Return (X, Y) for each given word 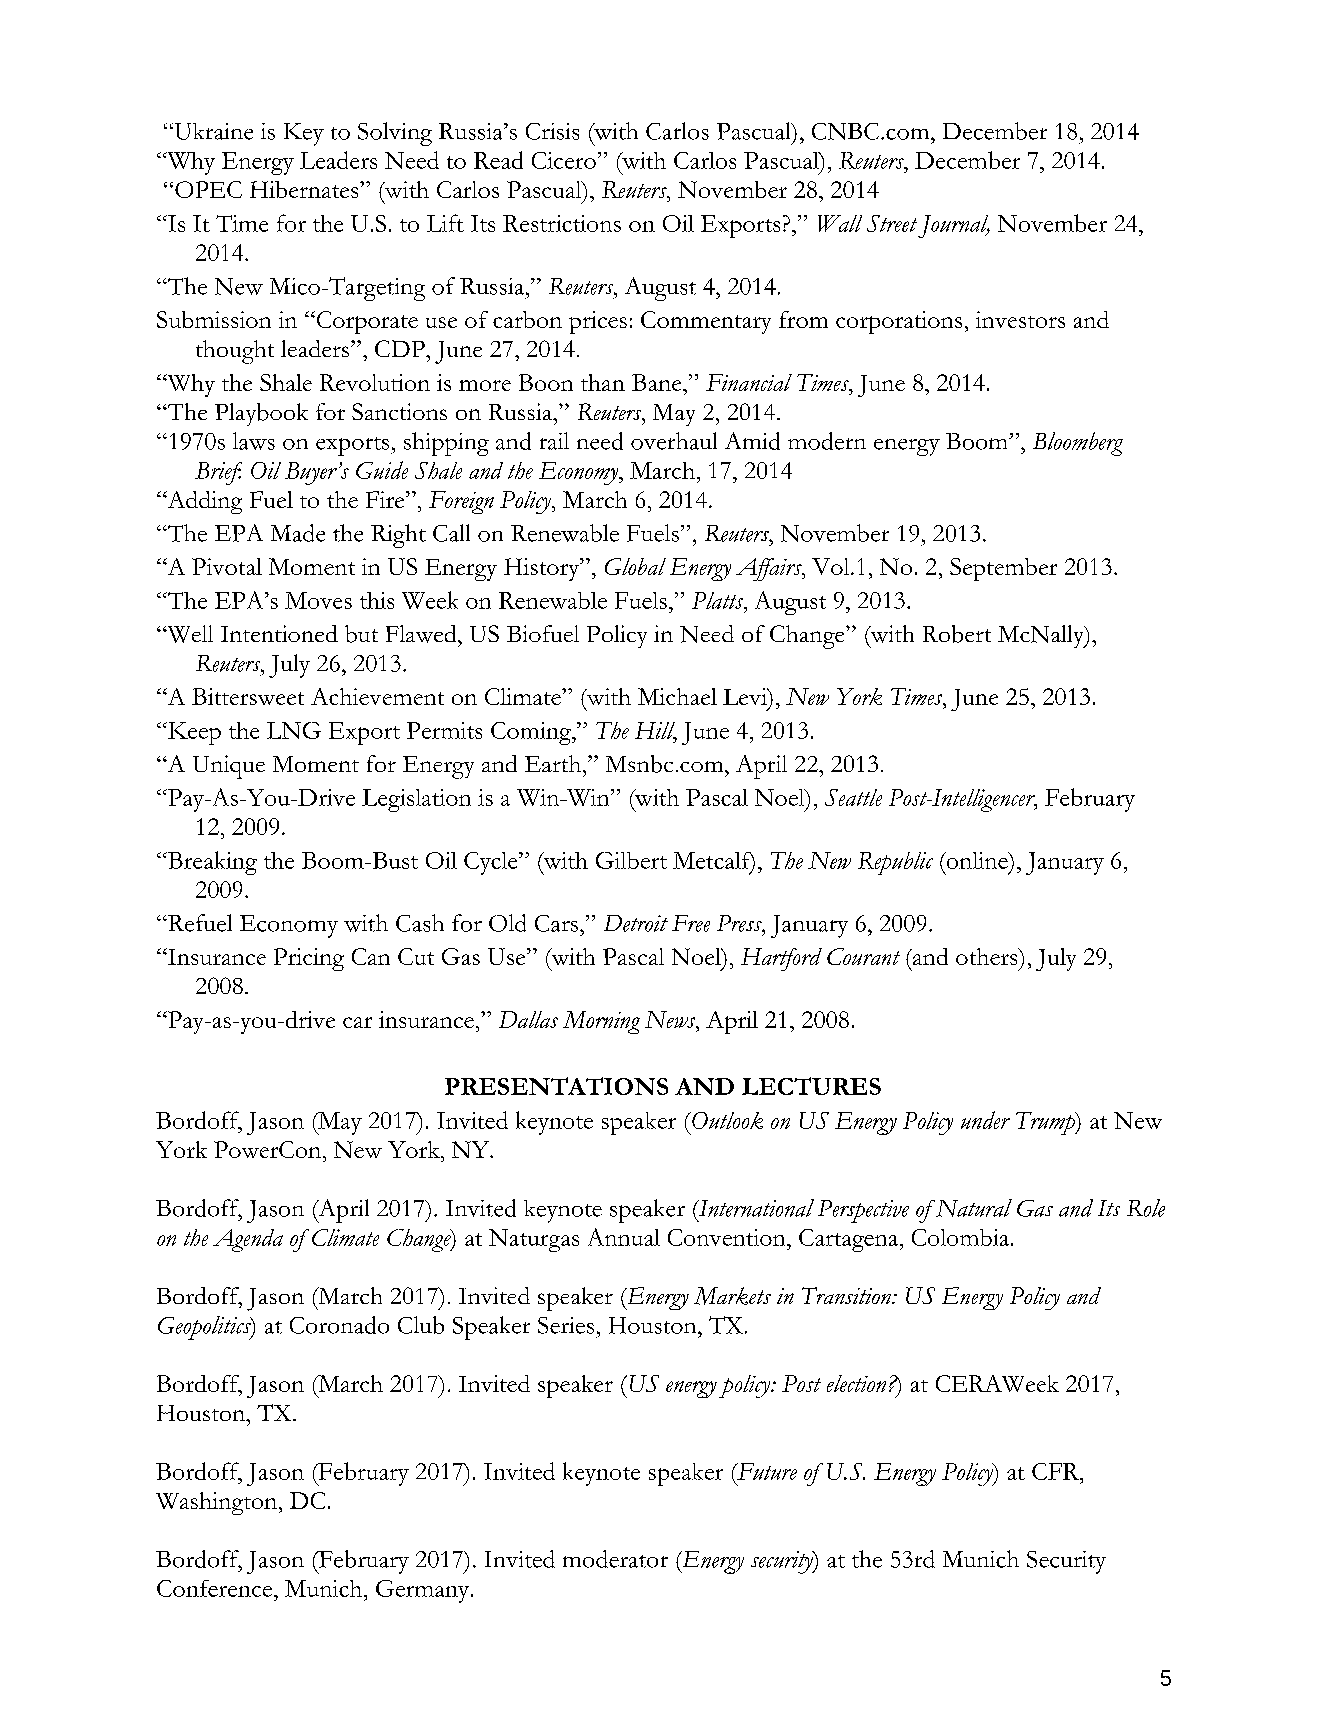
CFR (1056, 1471)
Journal (954, 226)
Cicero (564, 160)
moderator (615, 1559)
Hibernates (305, 189)
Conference (216, 1588)
